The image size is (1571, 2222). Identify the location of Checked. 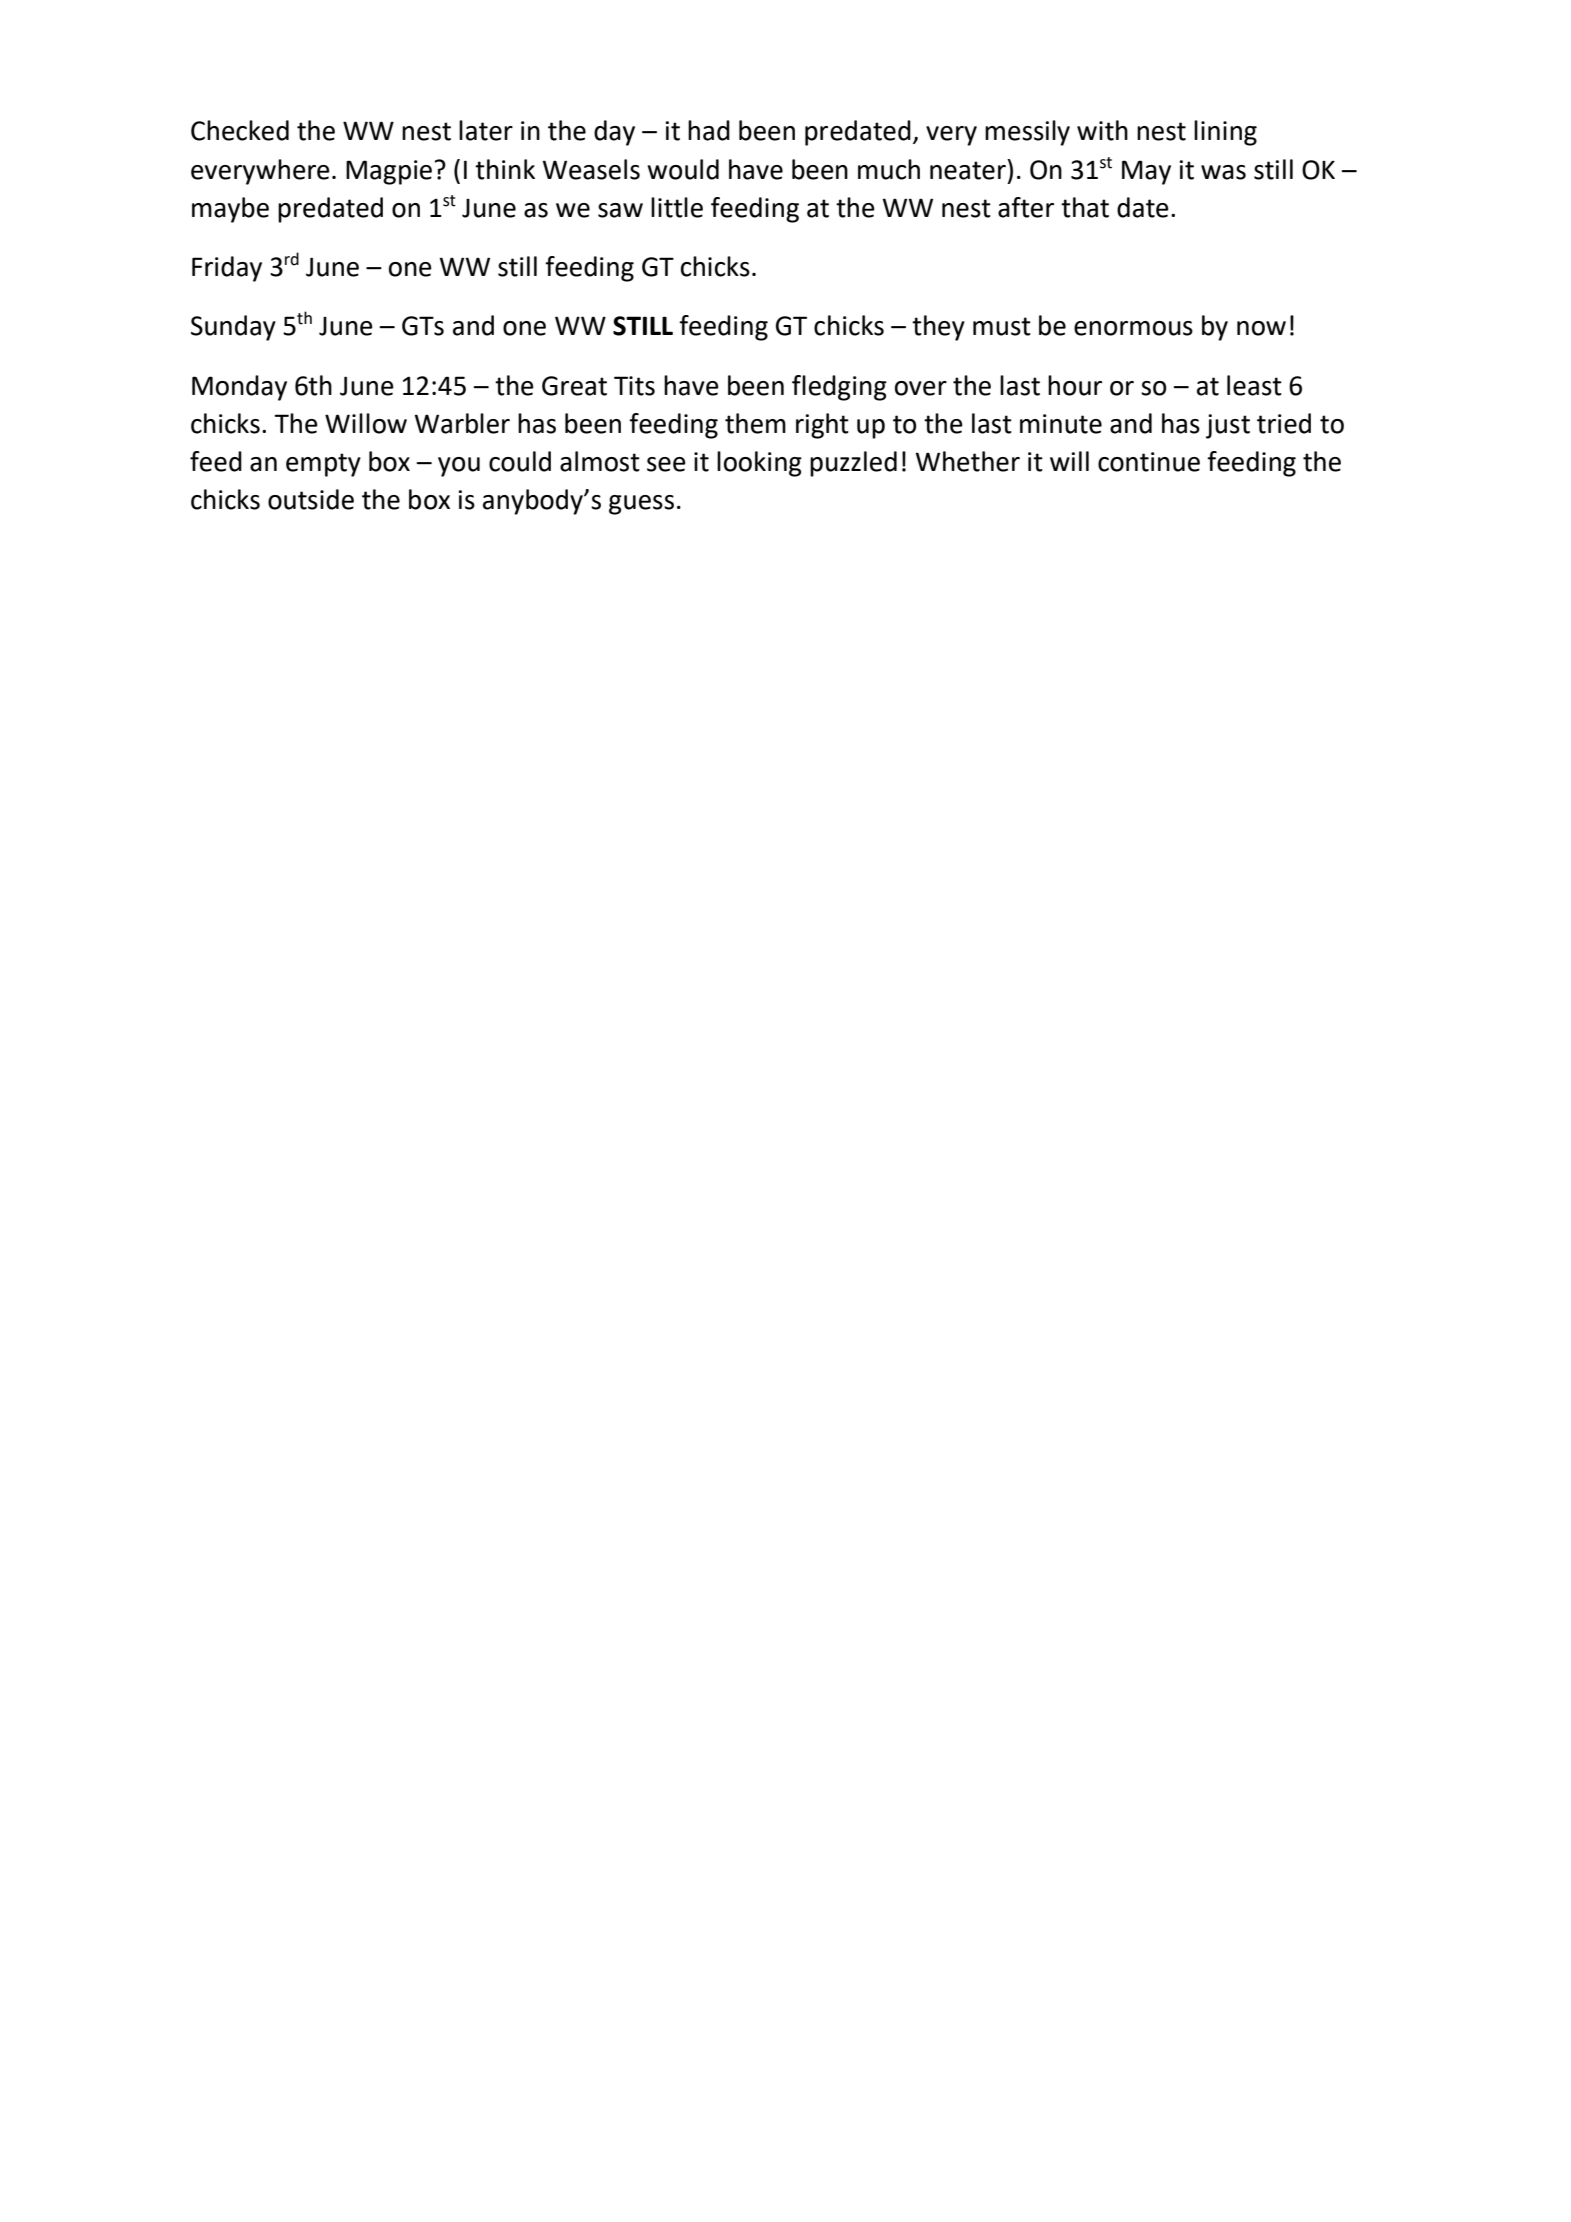
(240, 130).
